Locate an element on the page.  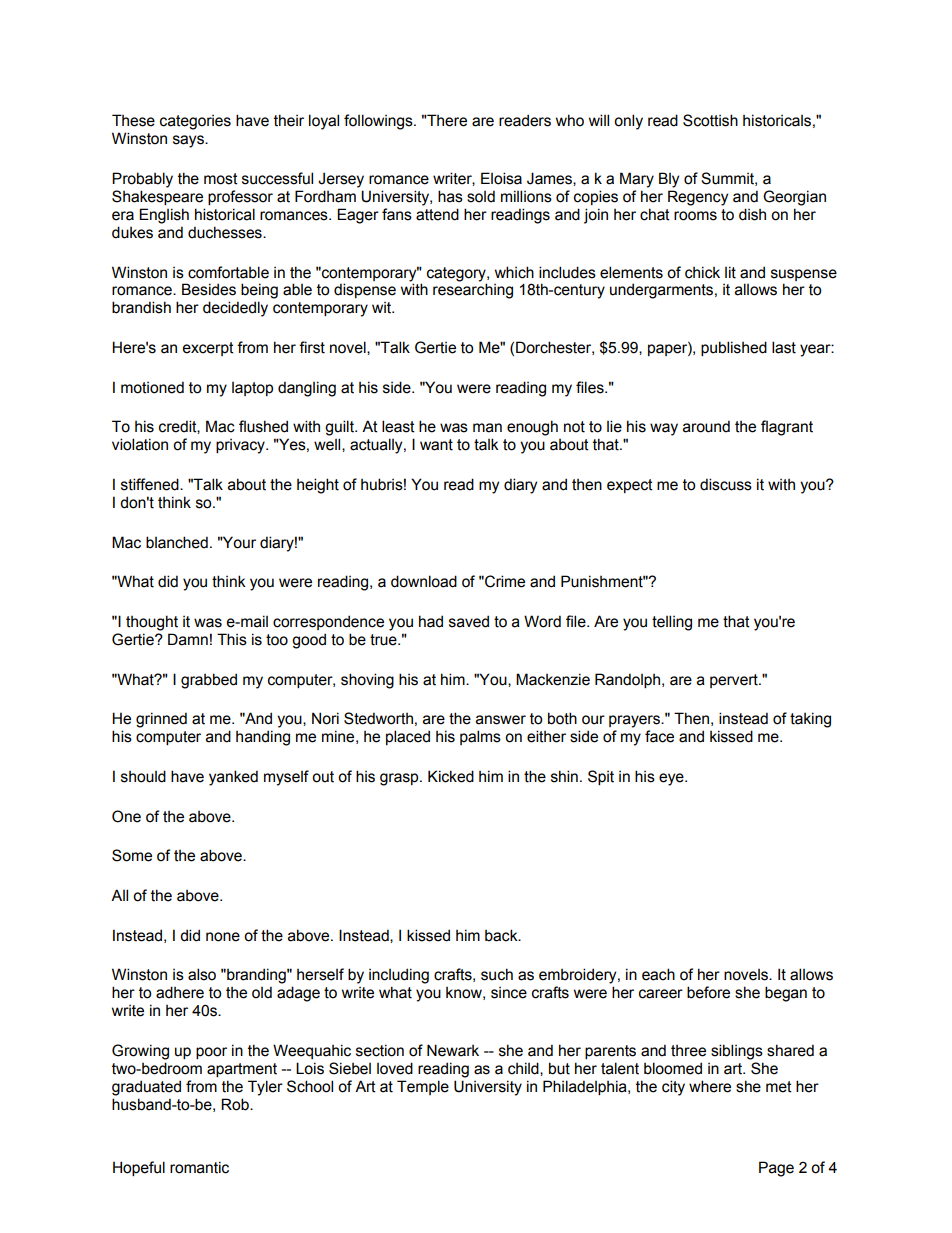
yanked is located at coordinates (233, 778).
